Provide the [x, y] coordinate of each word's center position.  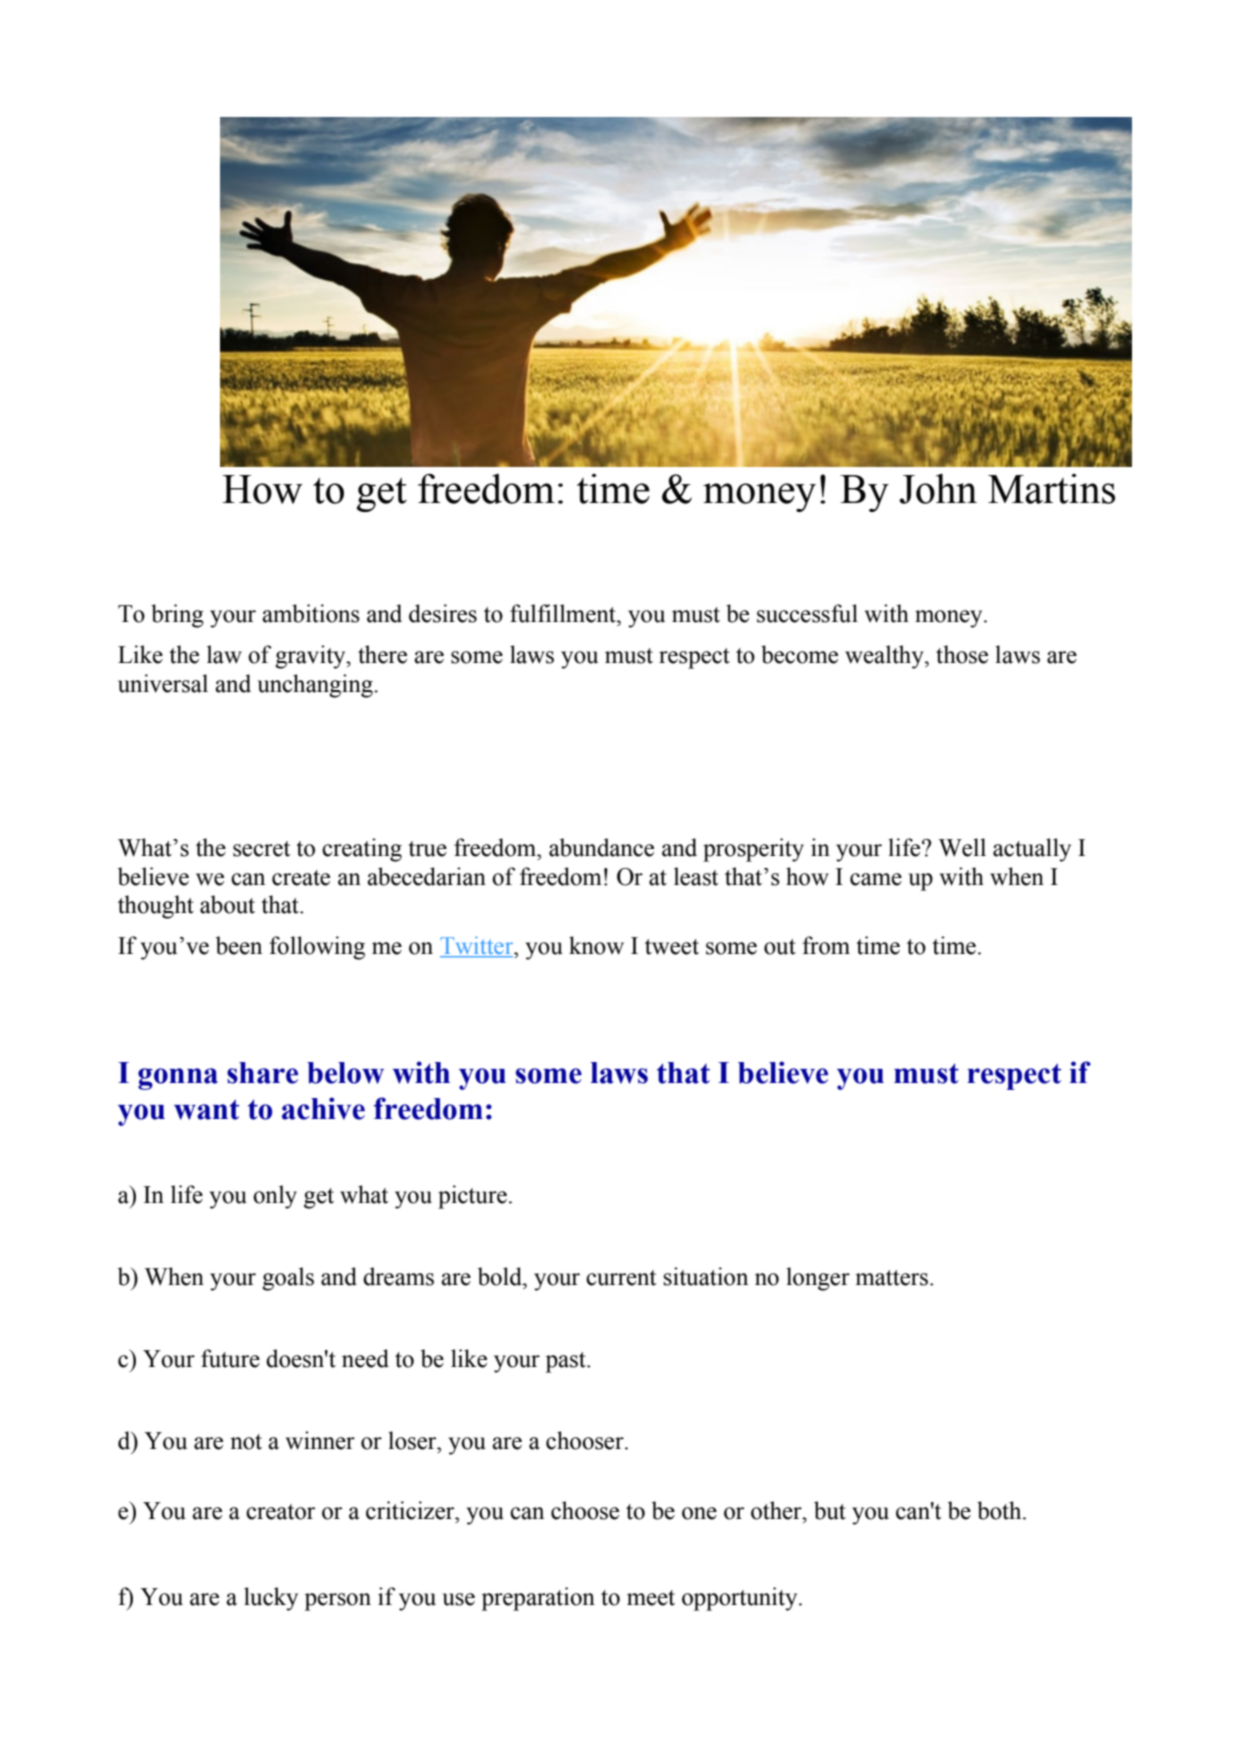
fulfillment [564, 613]
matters [891, 1278]
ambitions [311, 613]
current [621, 1278]
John [938, 489]
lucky [271, 1599]
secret [261, 849]
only [275, 1197]
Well [962, 847]
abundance [601, 847]
